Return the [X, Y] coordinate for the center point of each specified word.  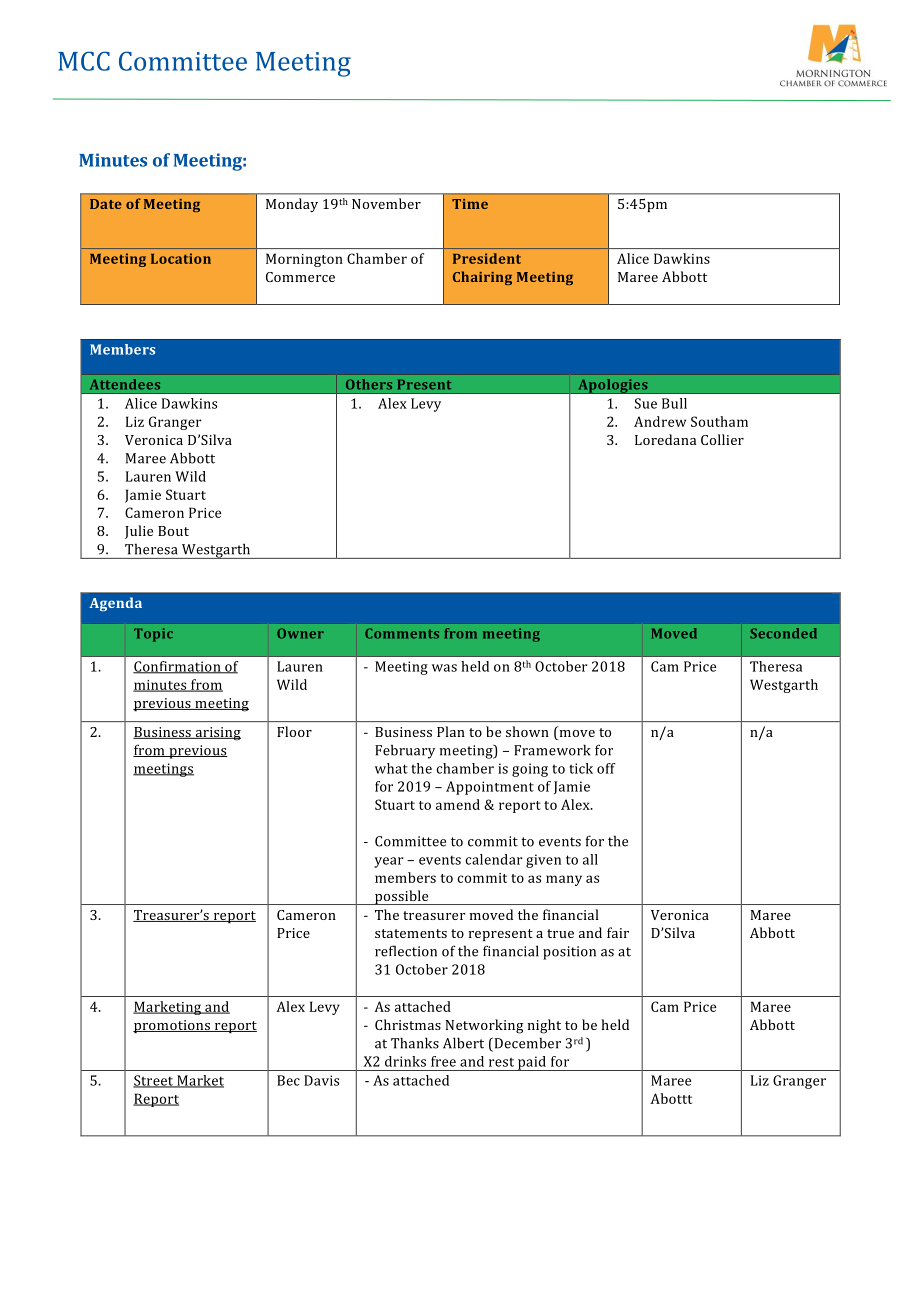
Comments [402, 633]
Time [470, 204]
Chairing [482, 278]
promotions [172, 1026]
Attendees [125, 384]
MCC [84, 61]
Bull [674, 403]
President [487, 258]
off [606, 768]
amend [458, 804]
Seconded [783, 633]
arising [217, 734]
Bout [173, 531]
